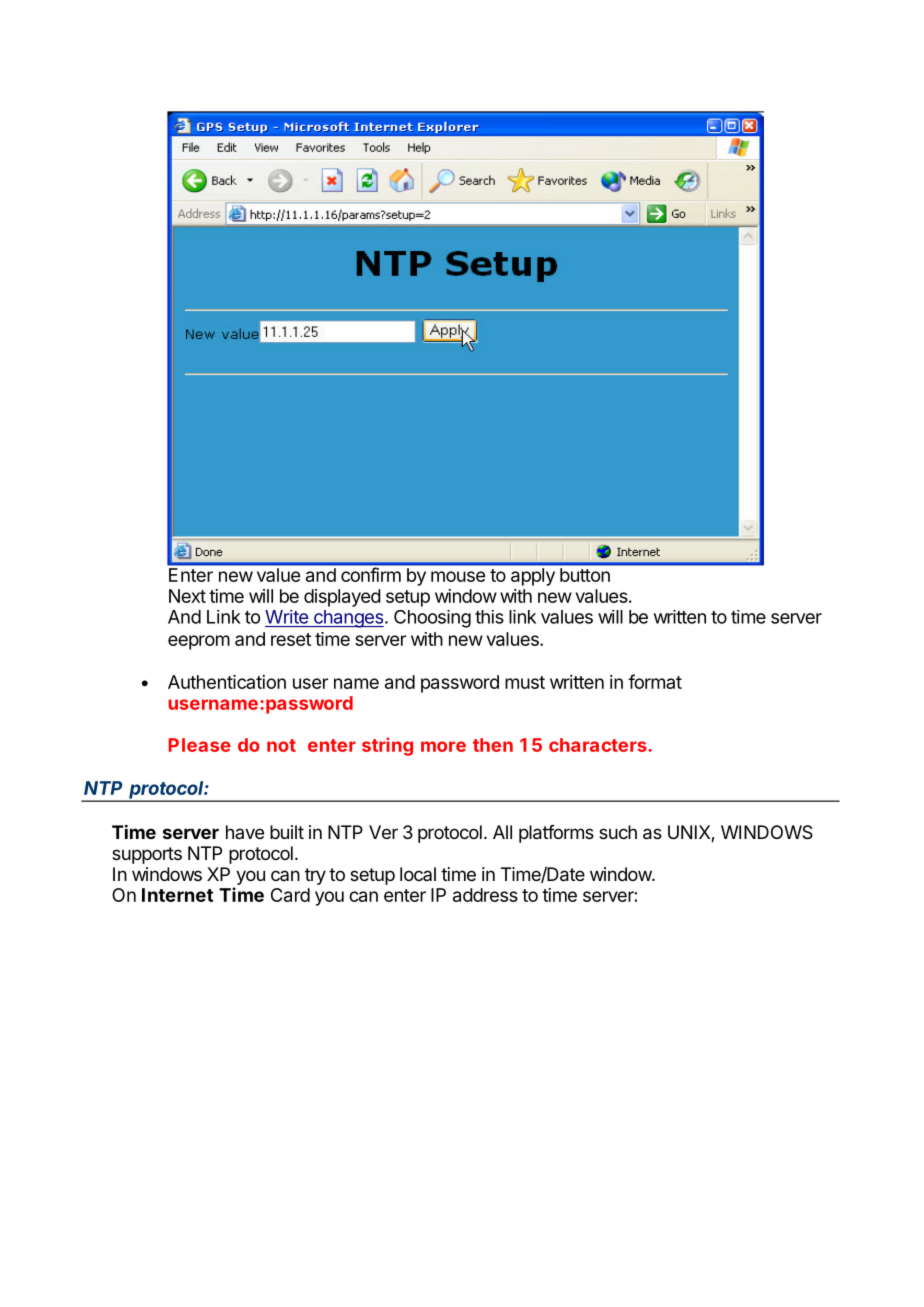 The image size is (924, 1307). I want to click on local, so click(418, 874).
